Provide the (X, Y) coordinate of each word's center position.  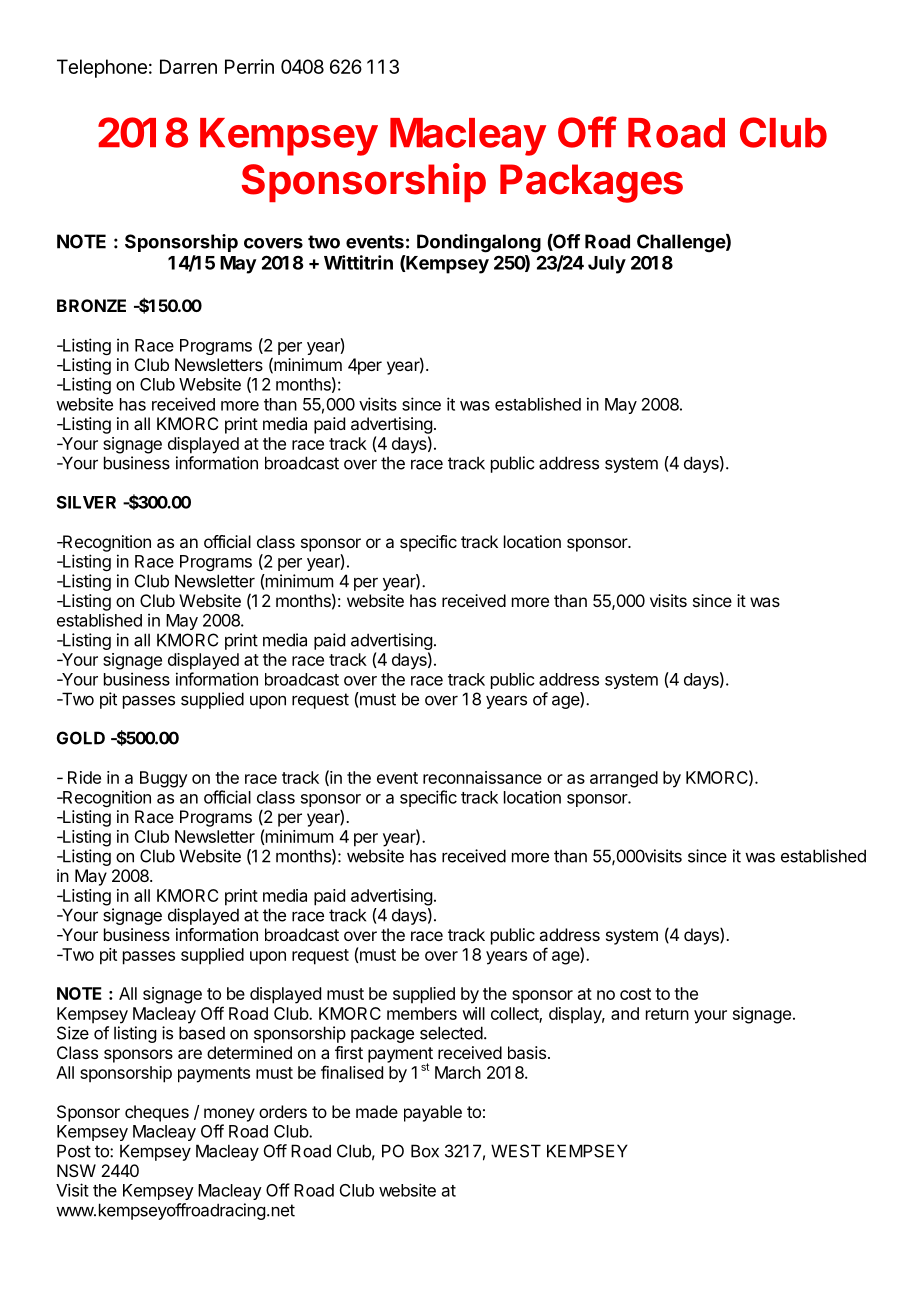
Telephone (102, 68)
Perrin (249, 66)
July (607, 265)
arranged (624, 779)
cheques (157, 1113)
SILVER (86, 502)
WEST (516, 1151)
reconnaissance (482, 777)
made (377, 1111)
